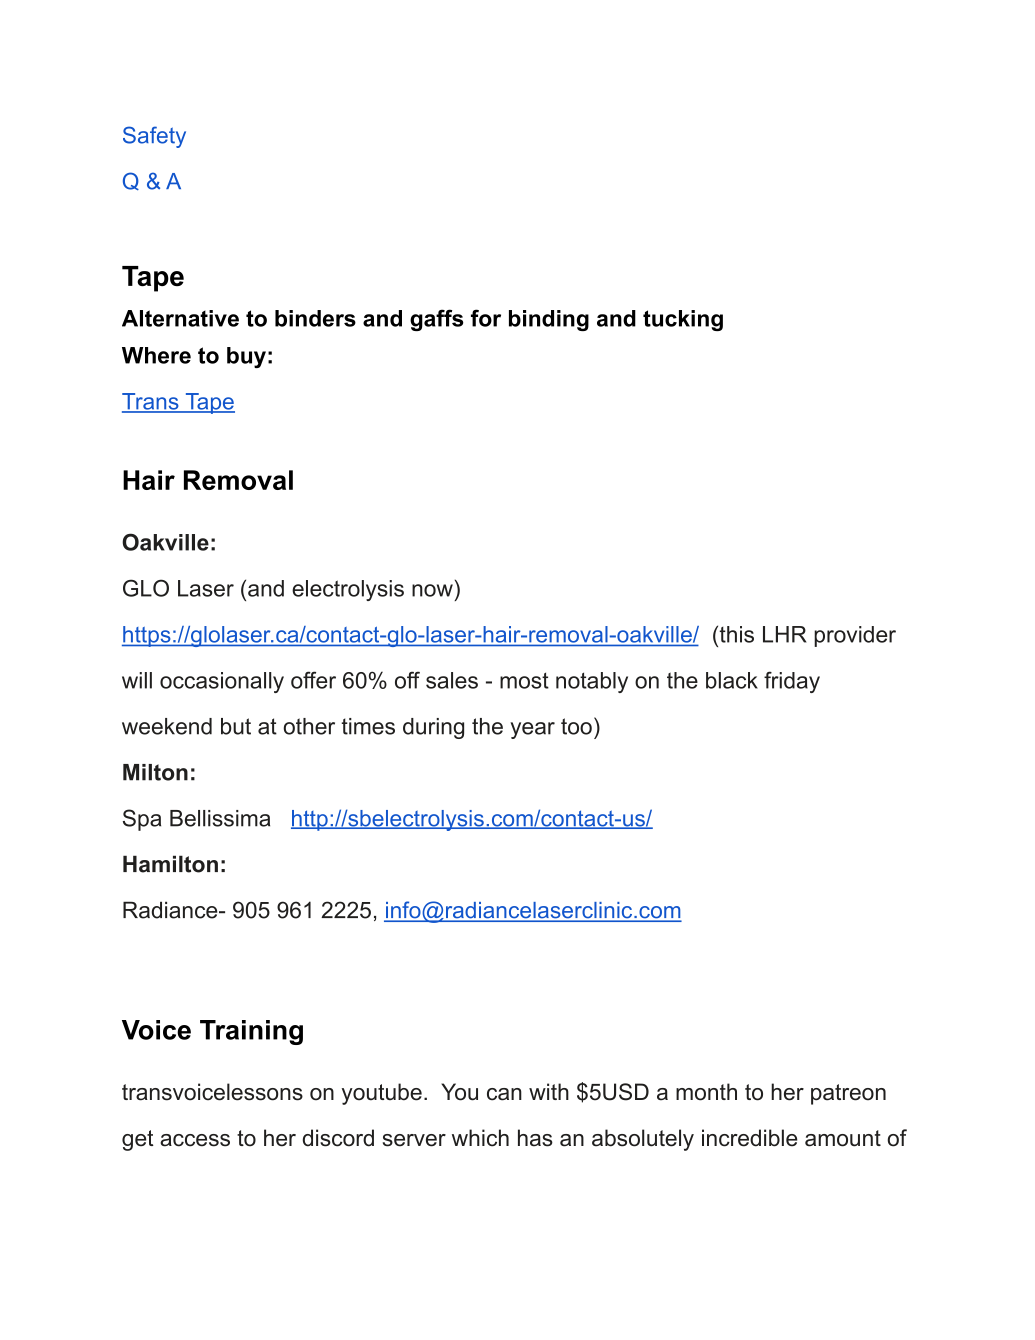  What do you see at coordinates (432, 590) in the image?
I see `now` at bounding box center [432, 590].
